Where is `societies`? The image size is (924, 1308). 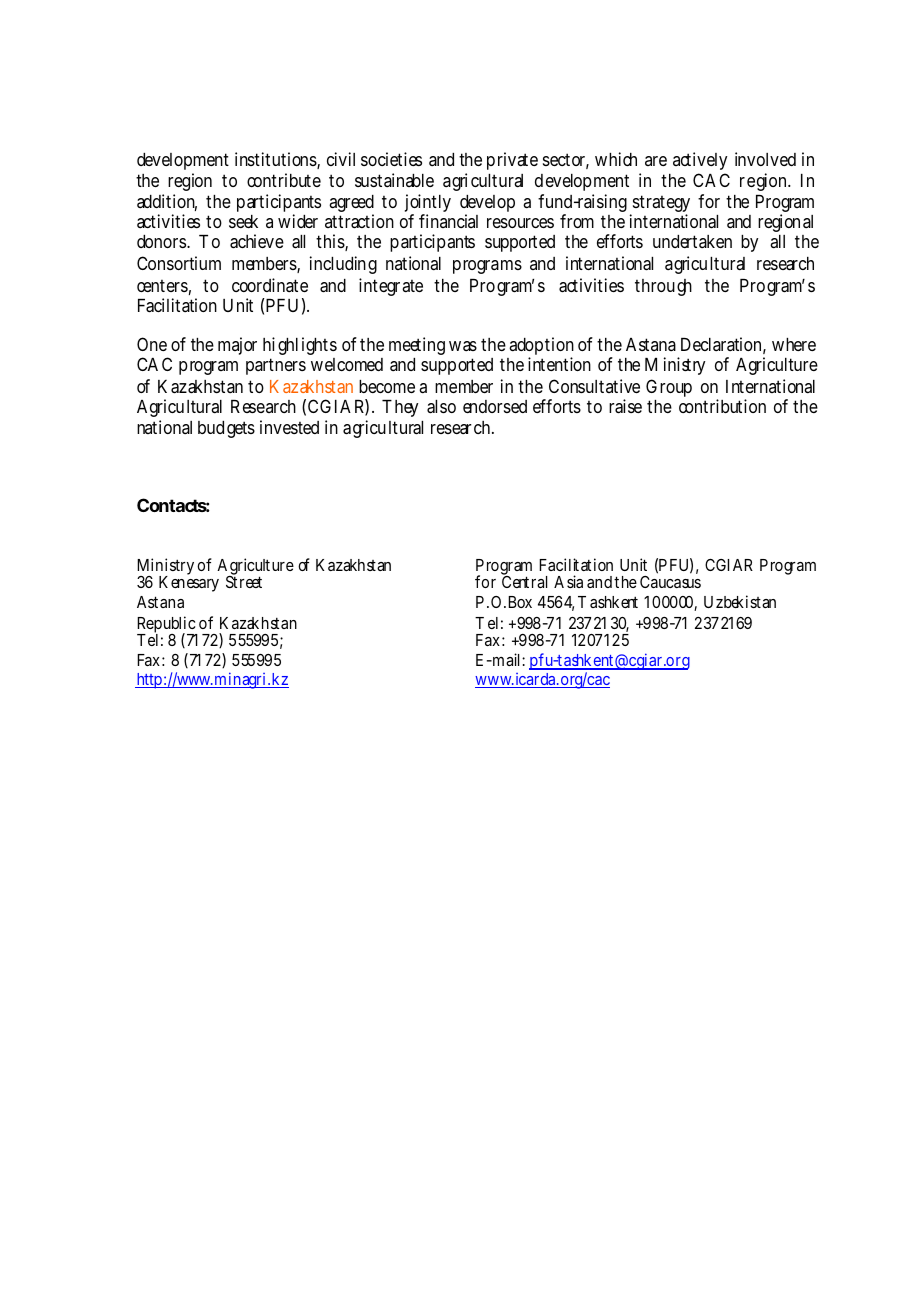
societies is located at coordinates (391, 159).
